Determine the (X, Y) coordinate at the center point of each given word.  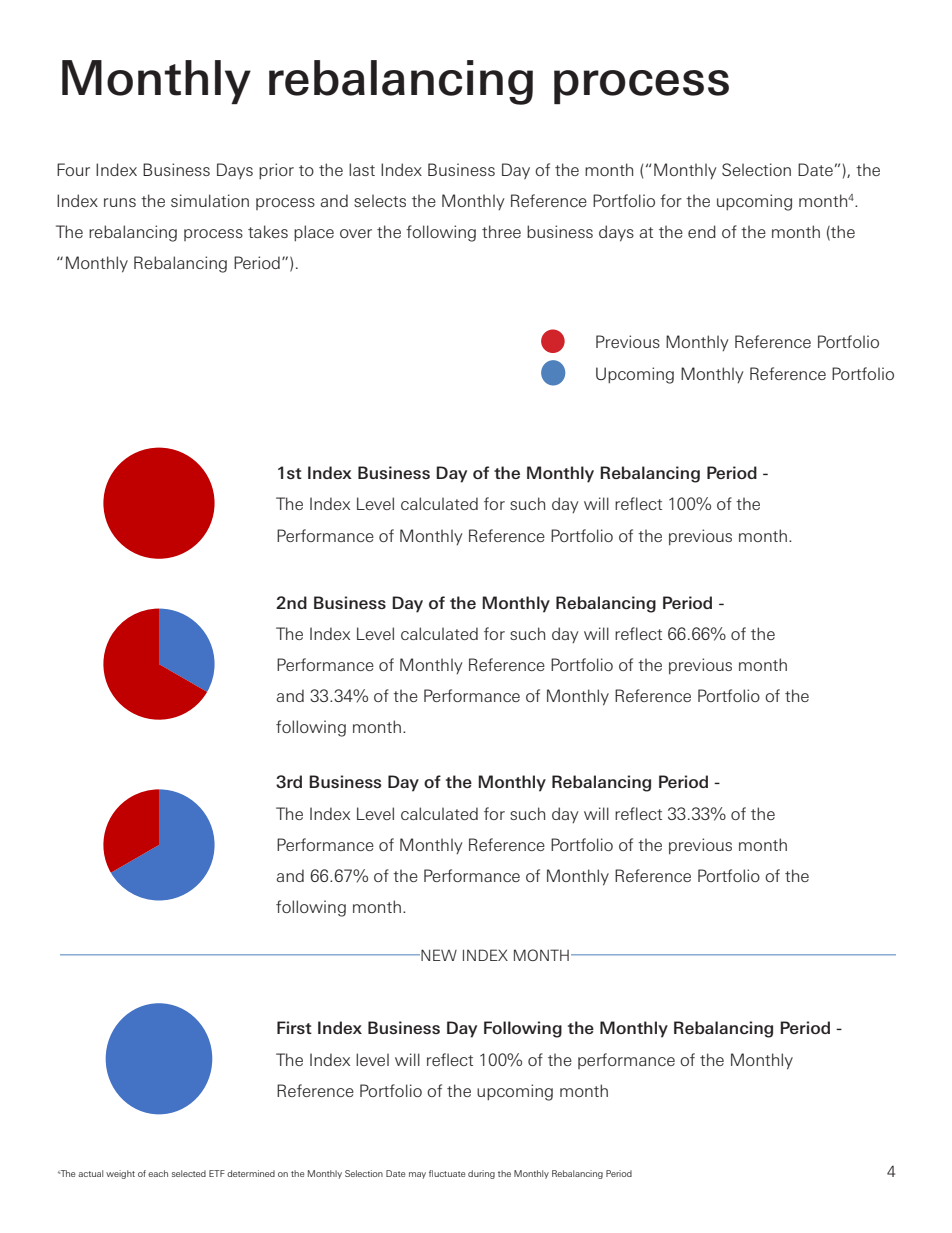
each (158, 1173)
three (501, 231)
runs (120, 202)
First (294, 1027)
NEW (438, 955)
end (702, 231)
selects (380, 200)
